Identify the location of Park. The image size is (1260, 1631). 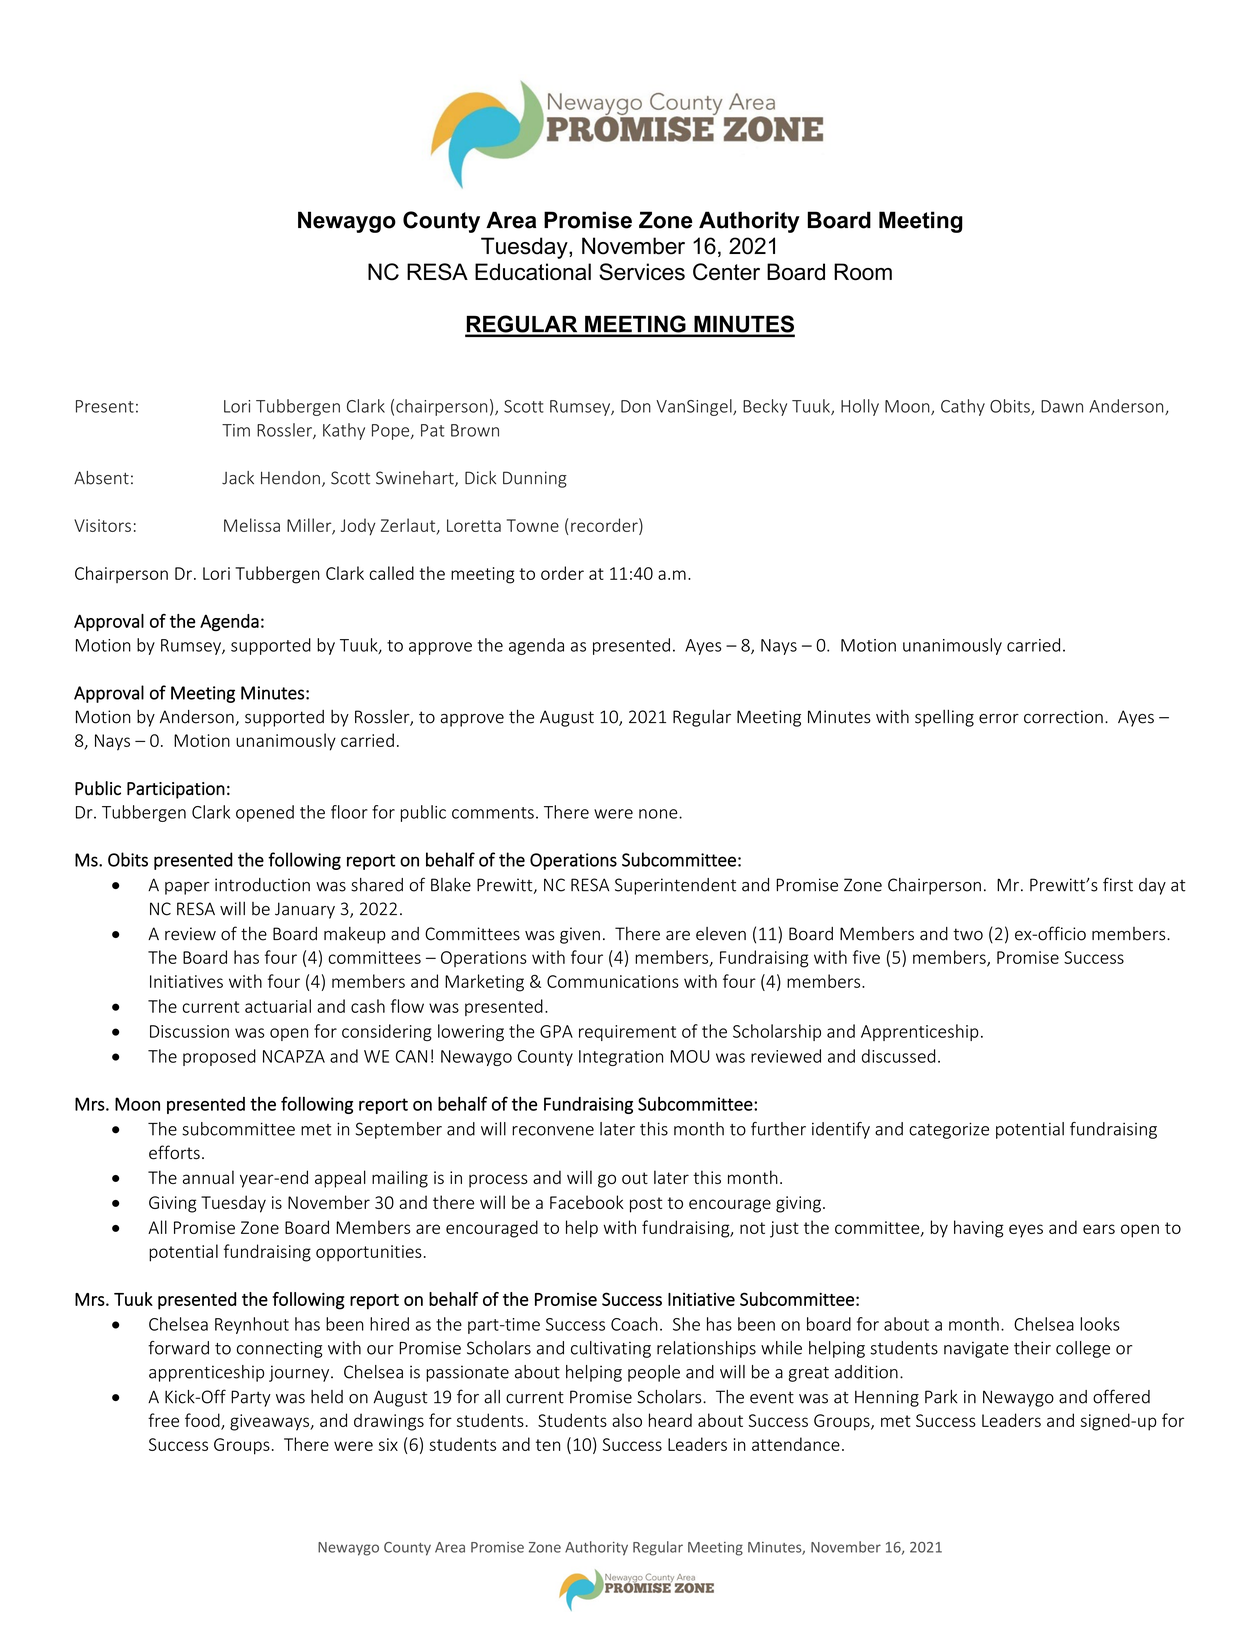
(941, 1397).
